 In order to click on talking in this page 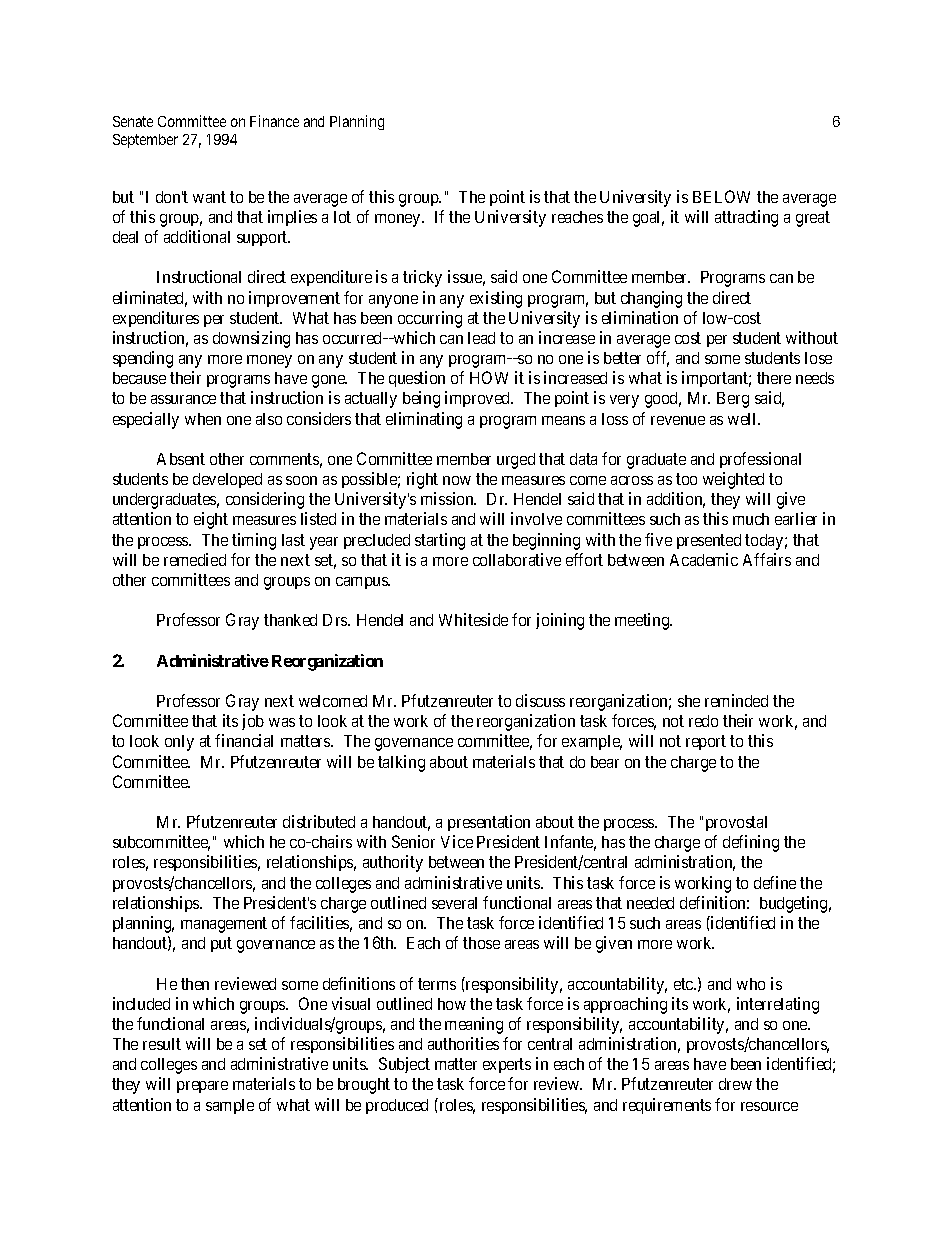, I will do `click(401, 763)`.
